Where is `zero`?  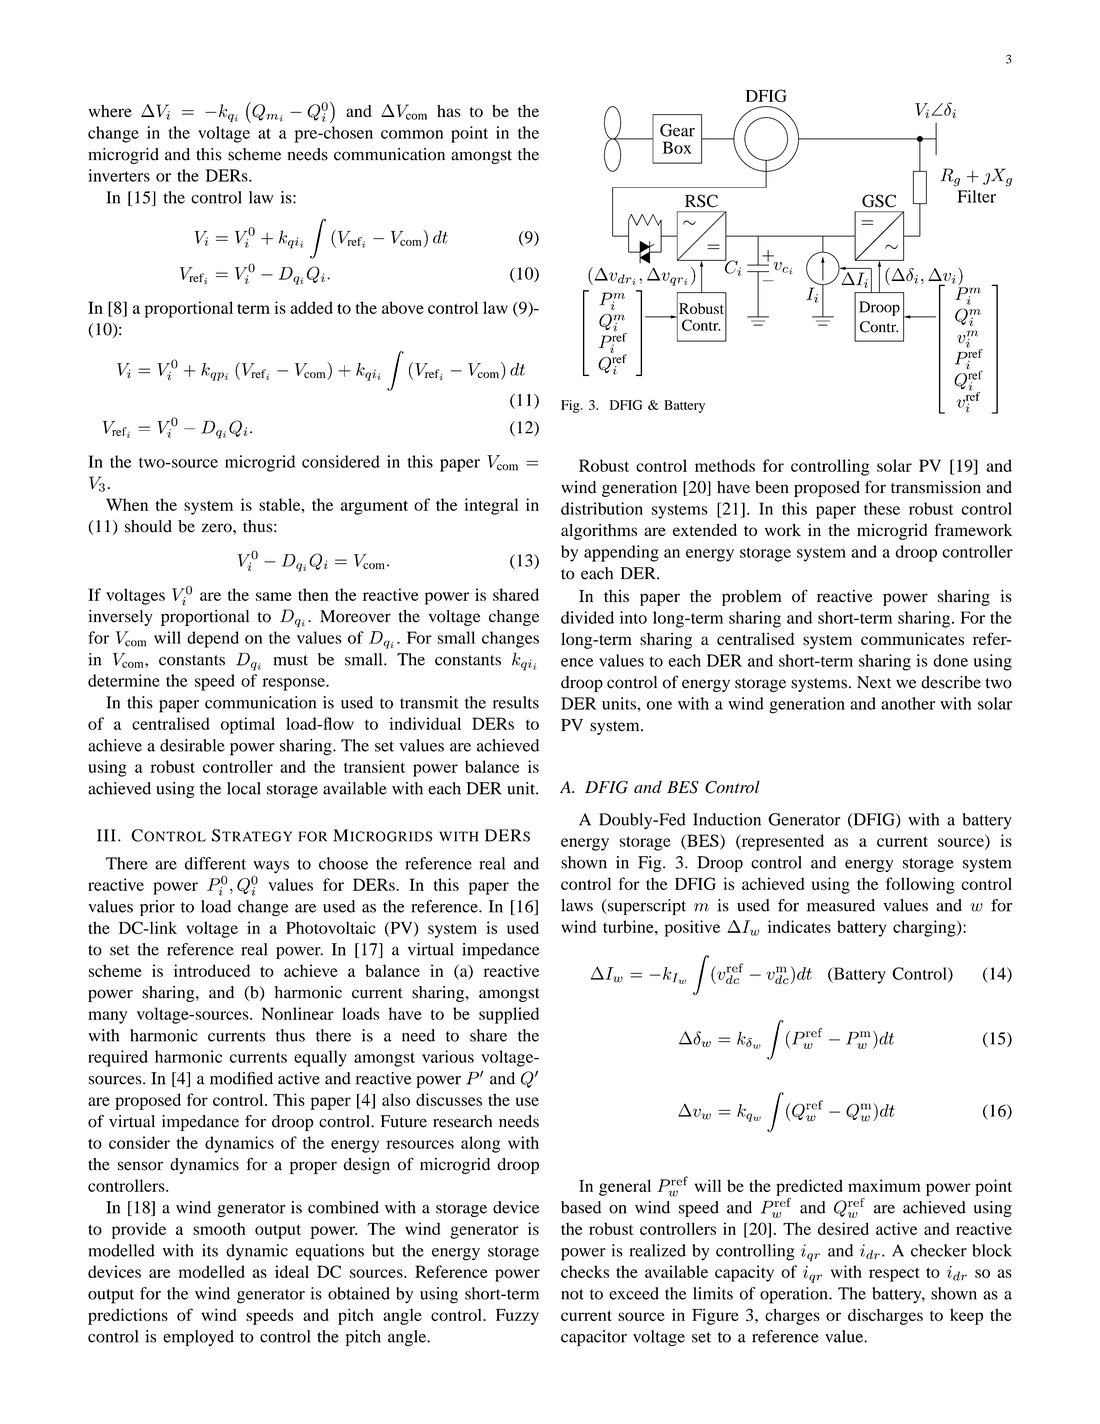
zero is located at coordinates (218, 528).
